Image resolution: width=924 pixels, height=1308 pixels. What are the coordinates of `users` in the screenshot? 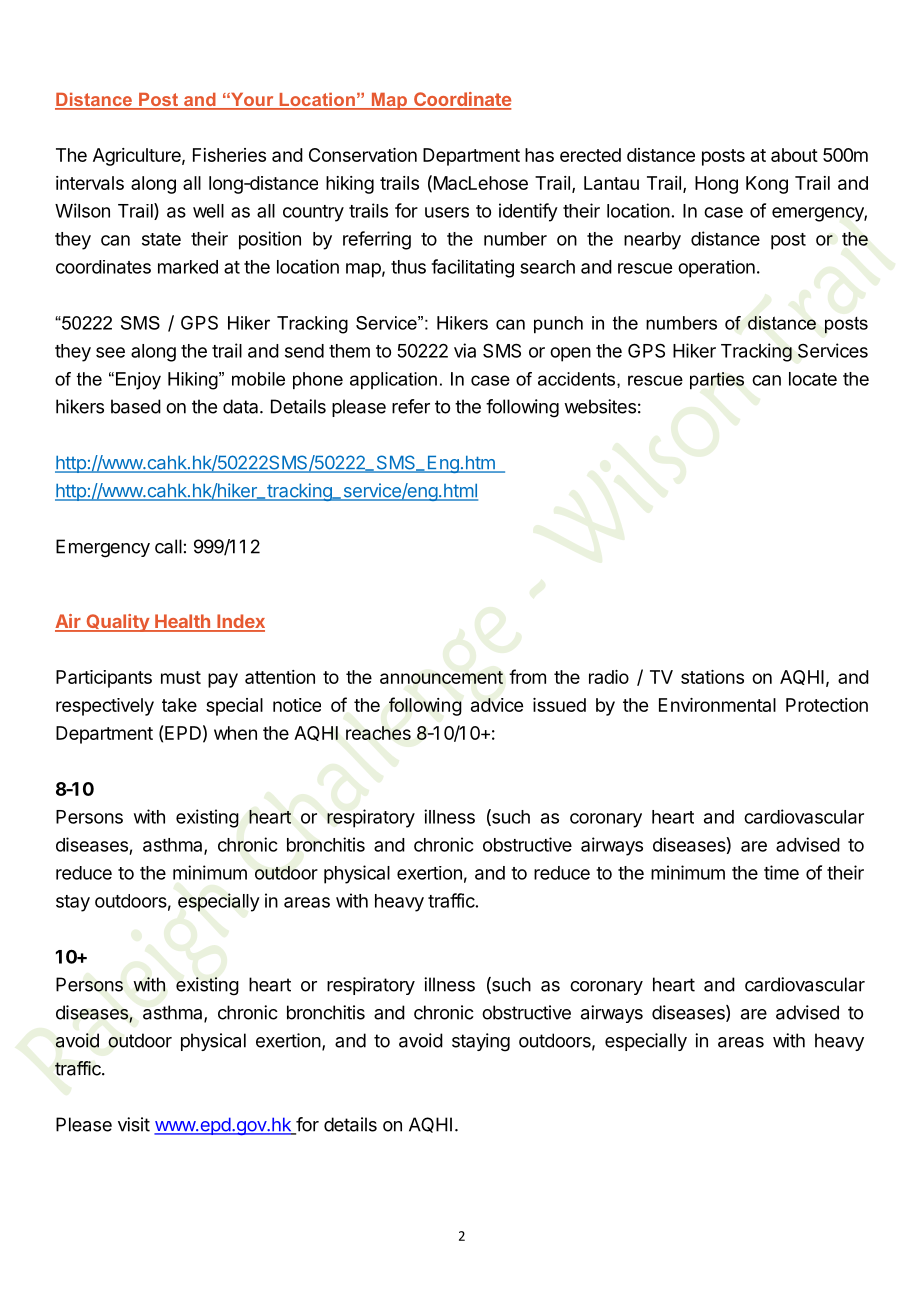 It's located at (447, 212).
